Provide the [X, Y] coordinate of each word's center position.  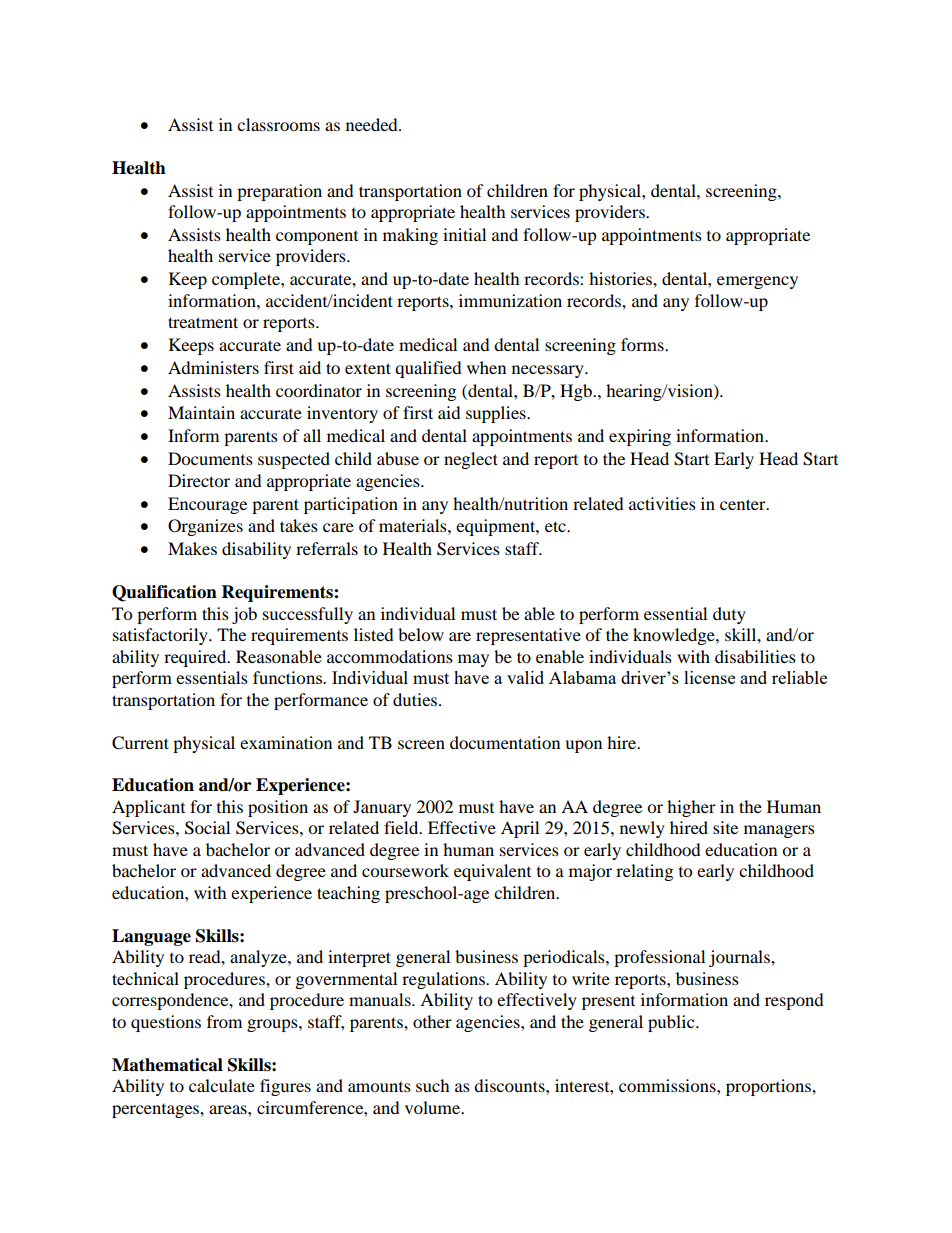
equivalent [492, 872]
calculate [222, 1085]
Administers [213, 367]
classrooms [278, 124]
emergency [757, 282]
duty [729, 615]
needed [373, 124]
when [486, 367]
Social [207, 828]
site [725, 827]
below [421, 634]
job [244, 615]
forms [643, 344]
